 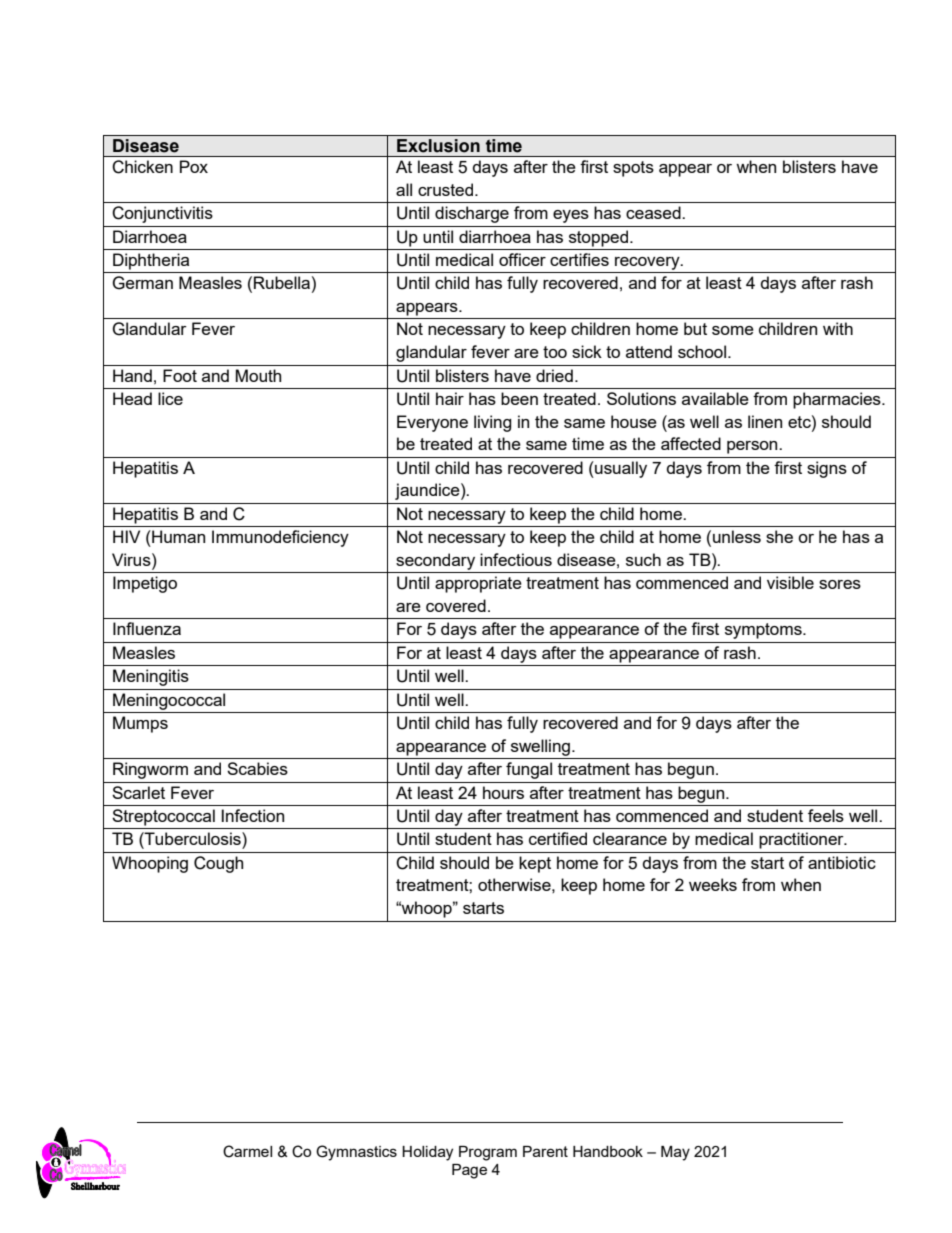 I want to click on appropriate, so click(x=478, y=584).
